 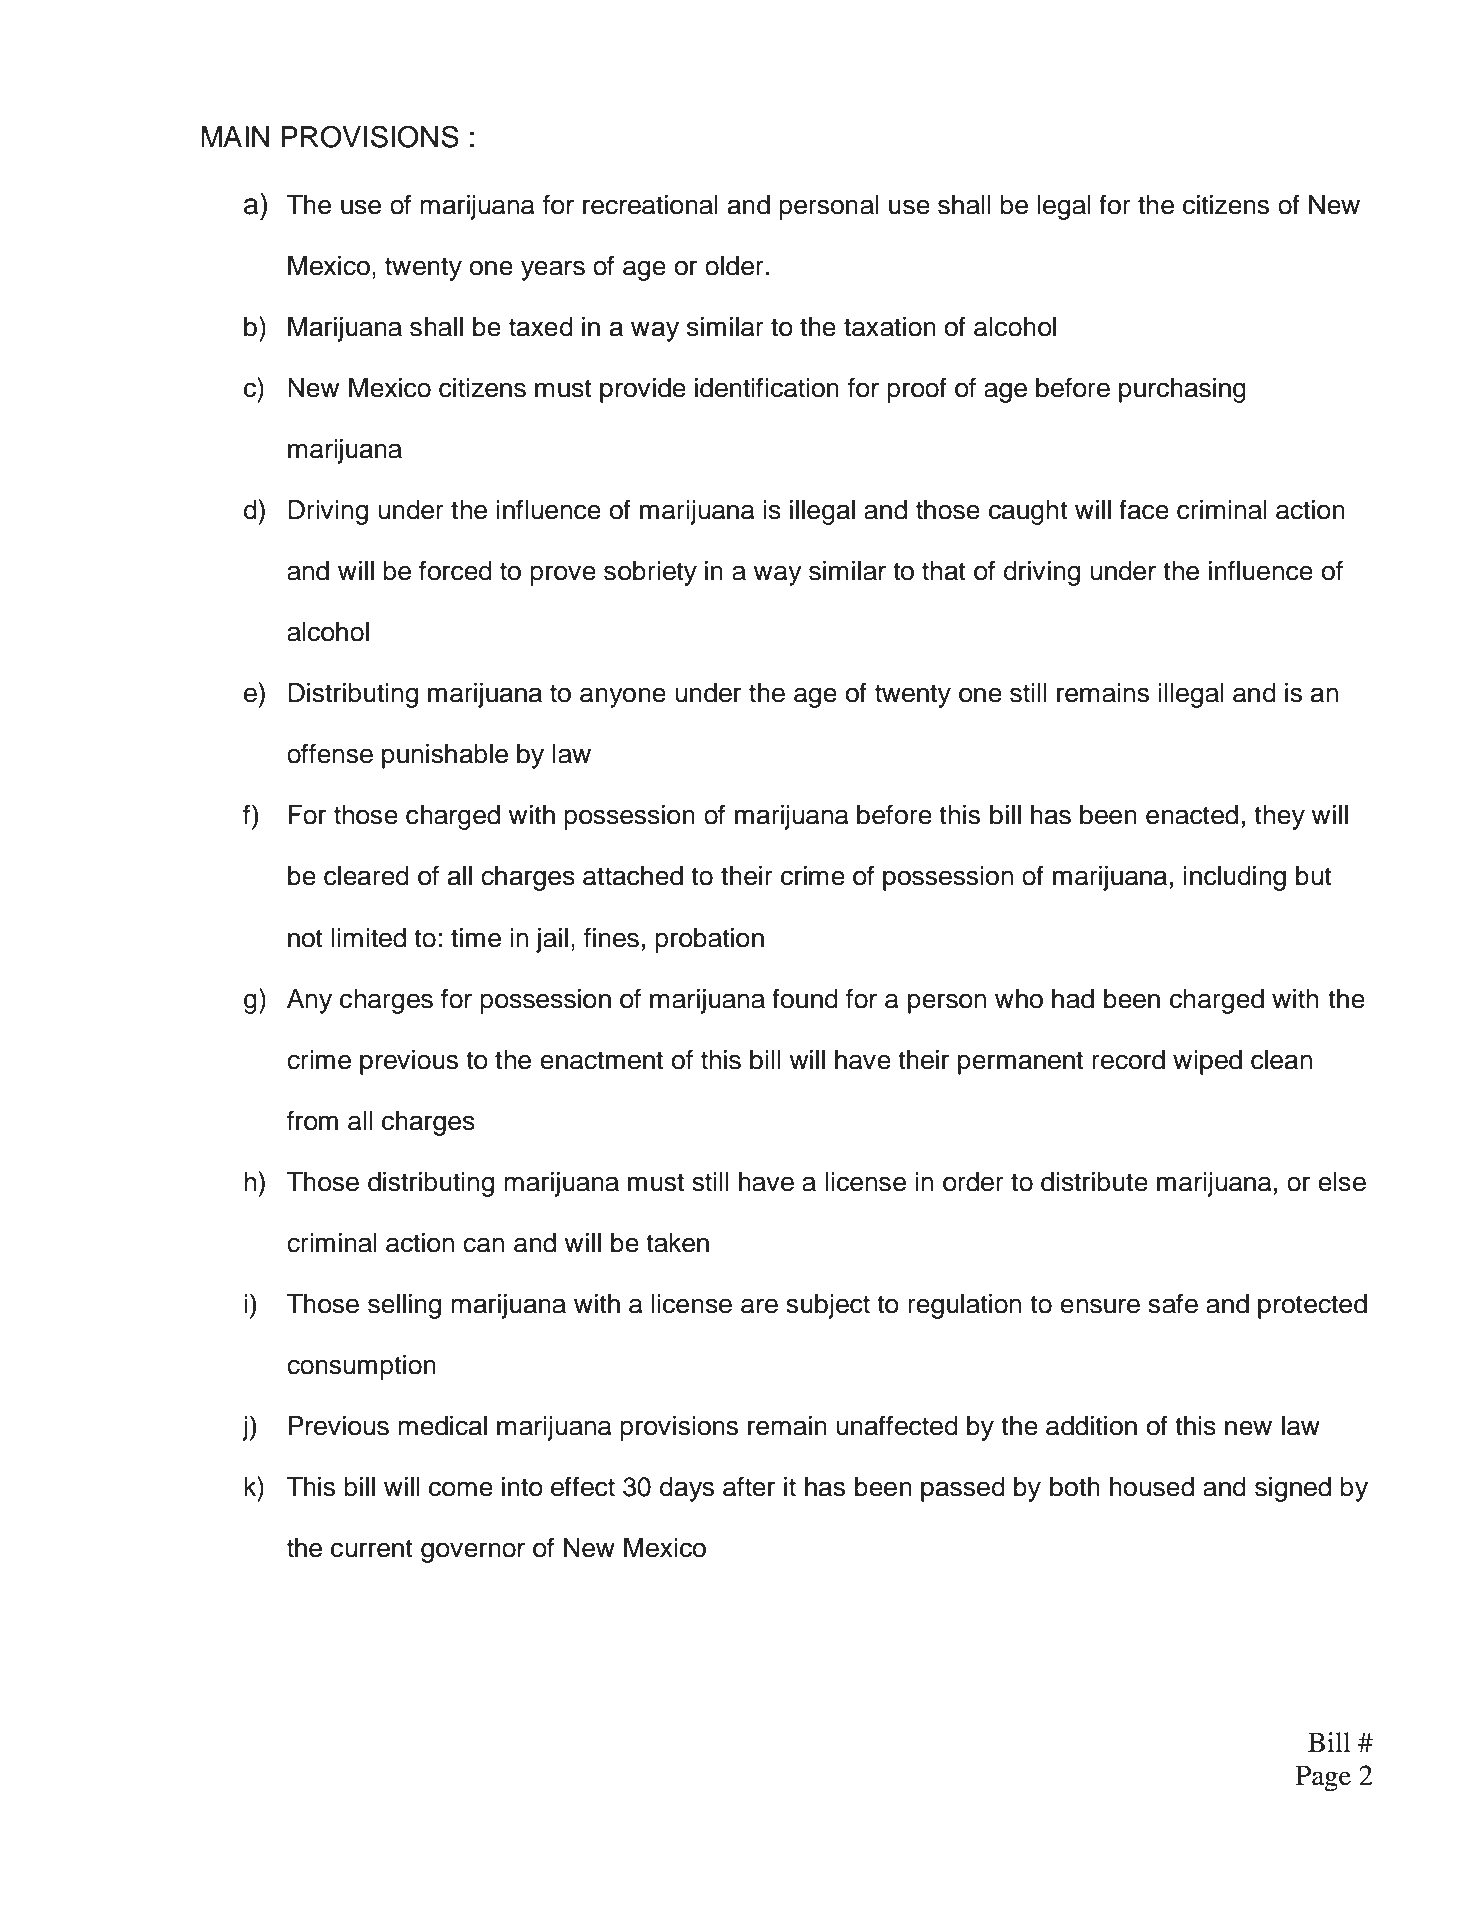 What do you see at coordinates (455, 570) in the screenshot?
I see `forced` at bounding box center [455, 570].
